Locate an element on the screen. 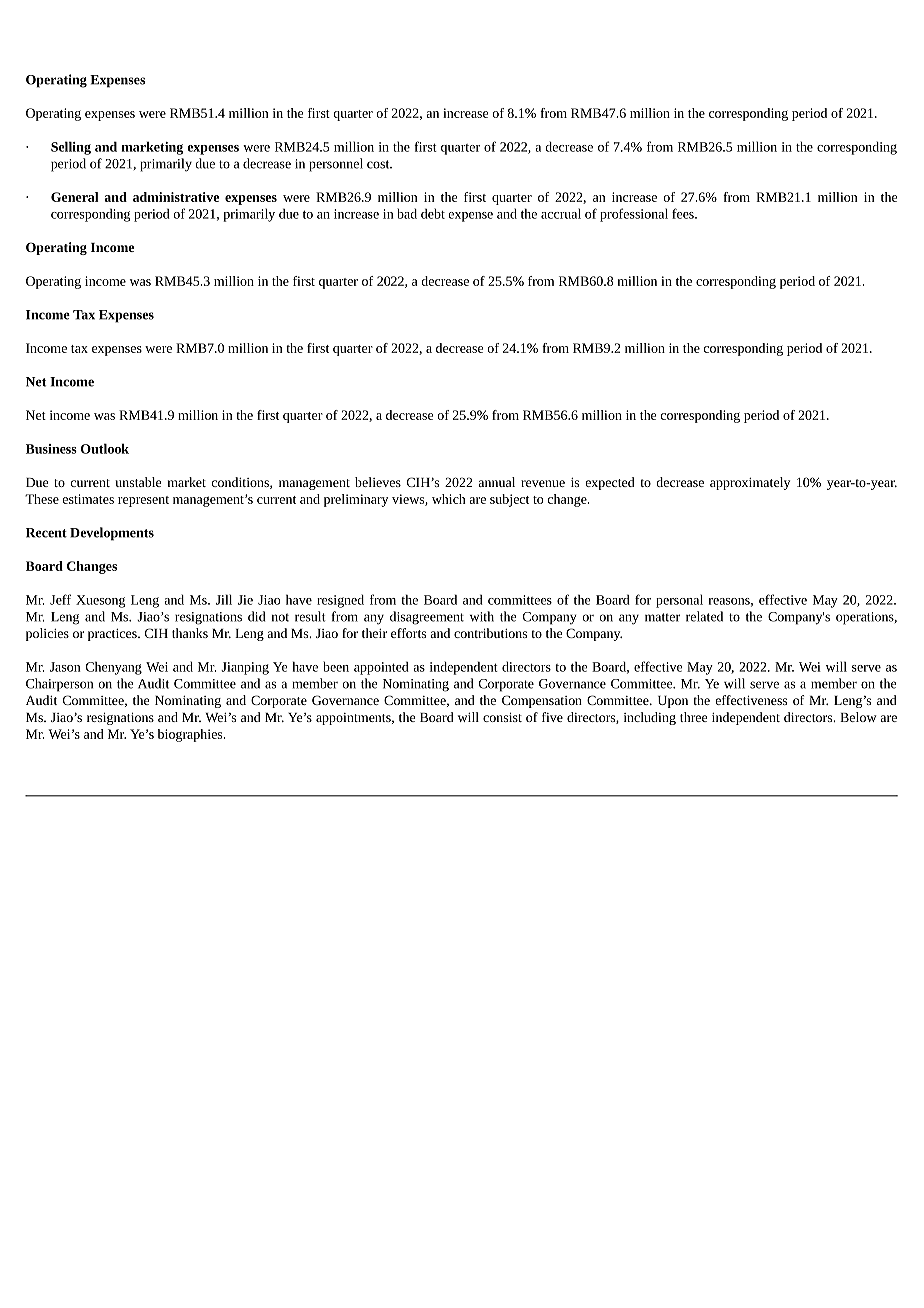 This screenshot has height=1308, width=924. annual is located at coordinates (496, 482).
